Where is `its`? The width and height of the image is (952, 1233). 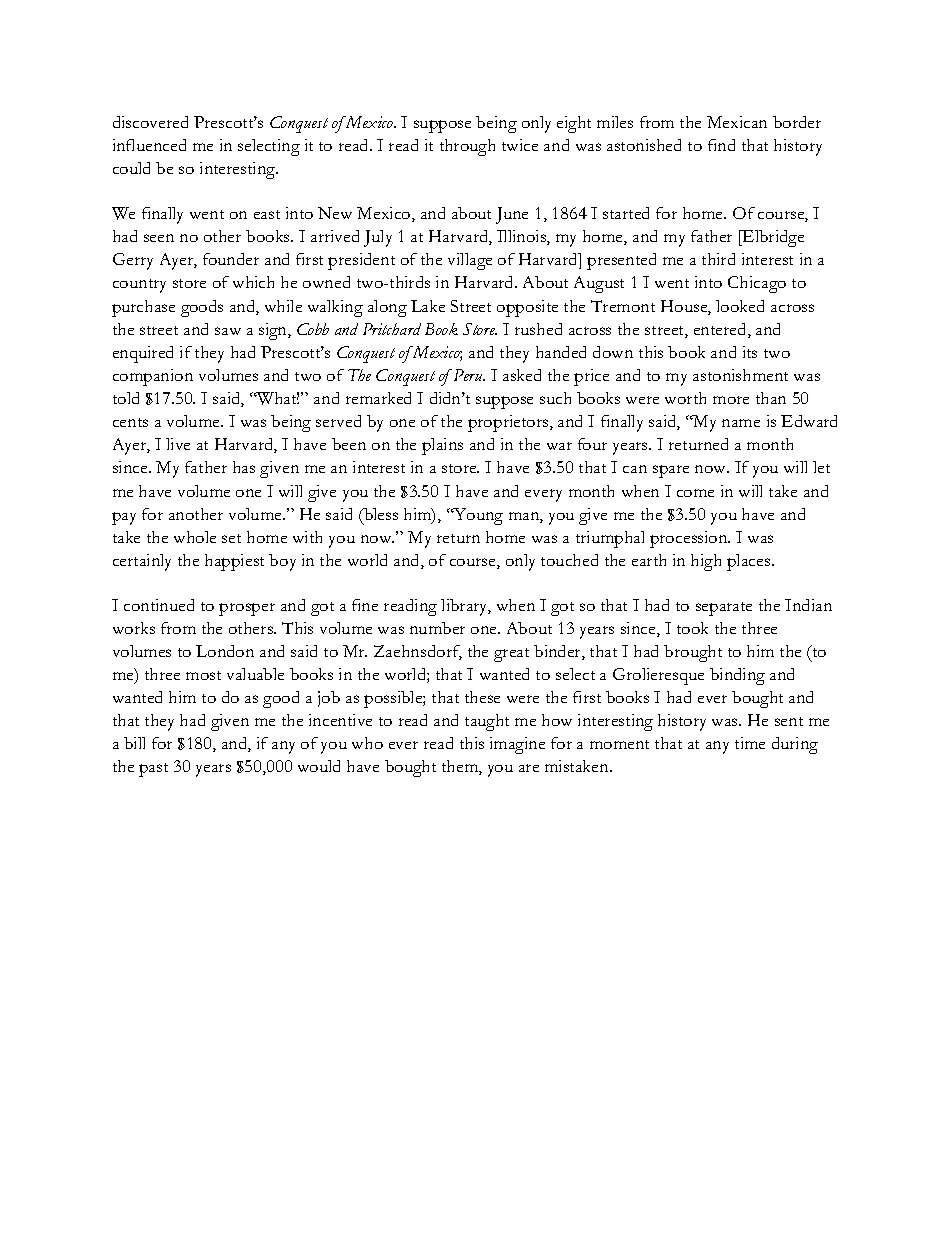
its is located at coordinates (750, 352).
